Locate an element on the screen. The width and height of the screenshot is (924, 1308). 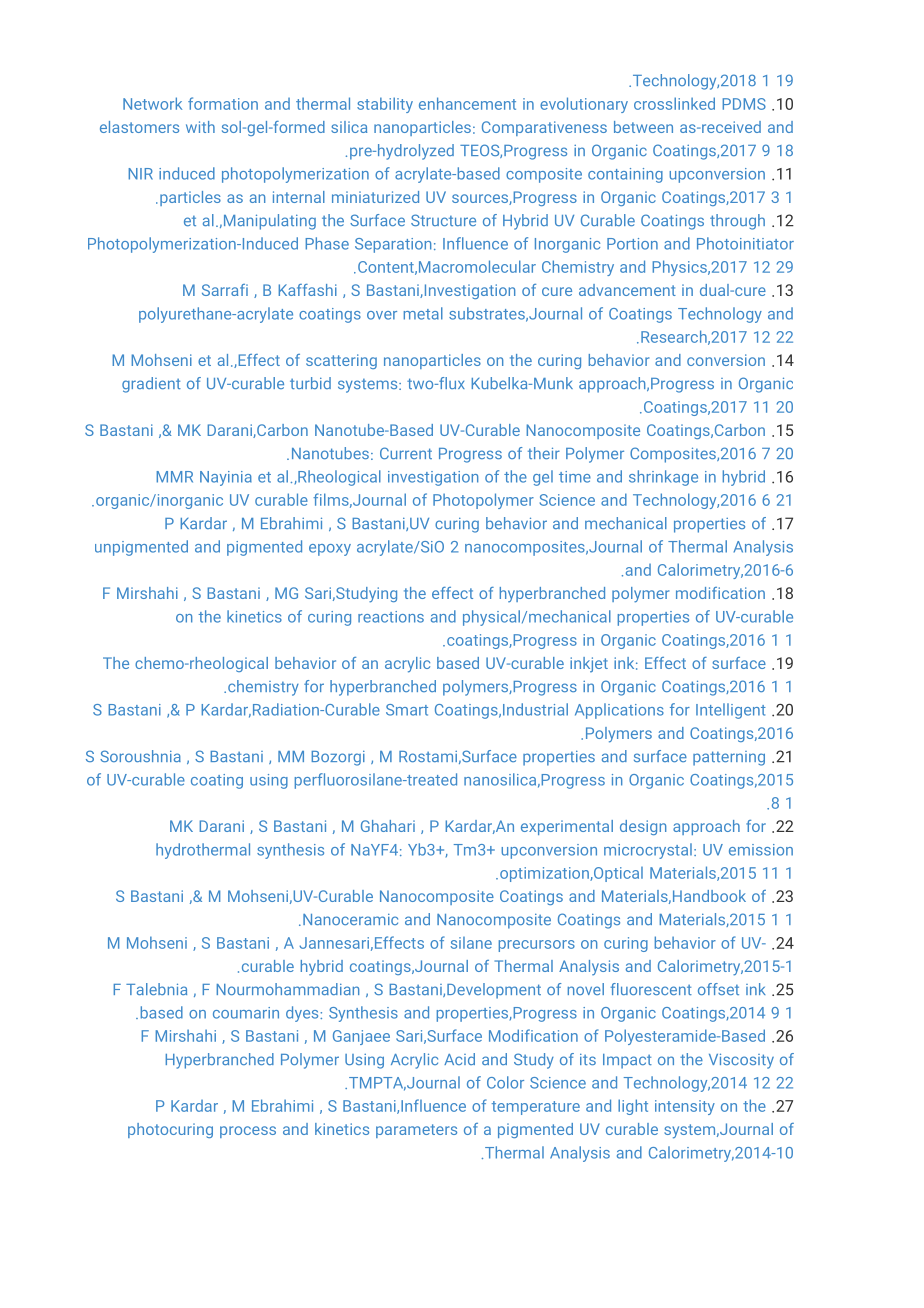
enhancement is located at coordinates (467, 103).
